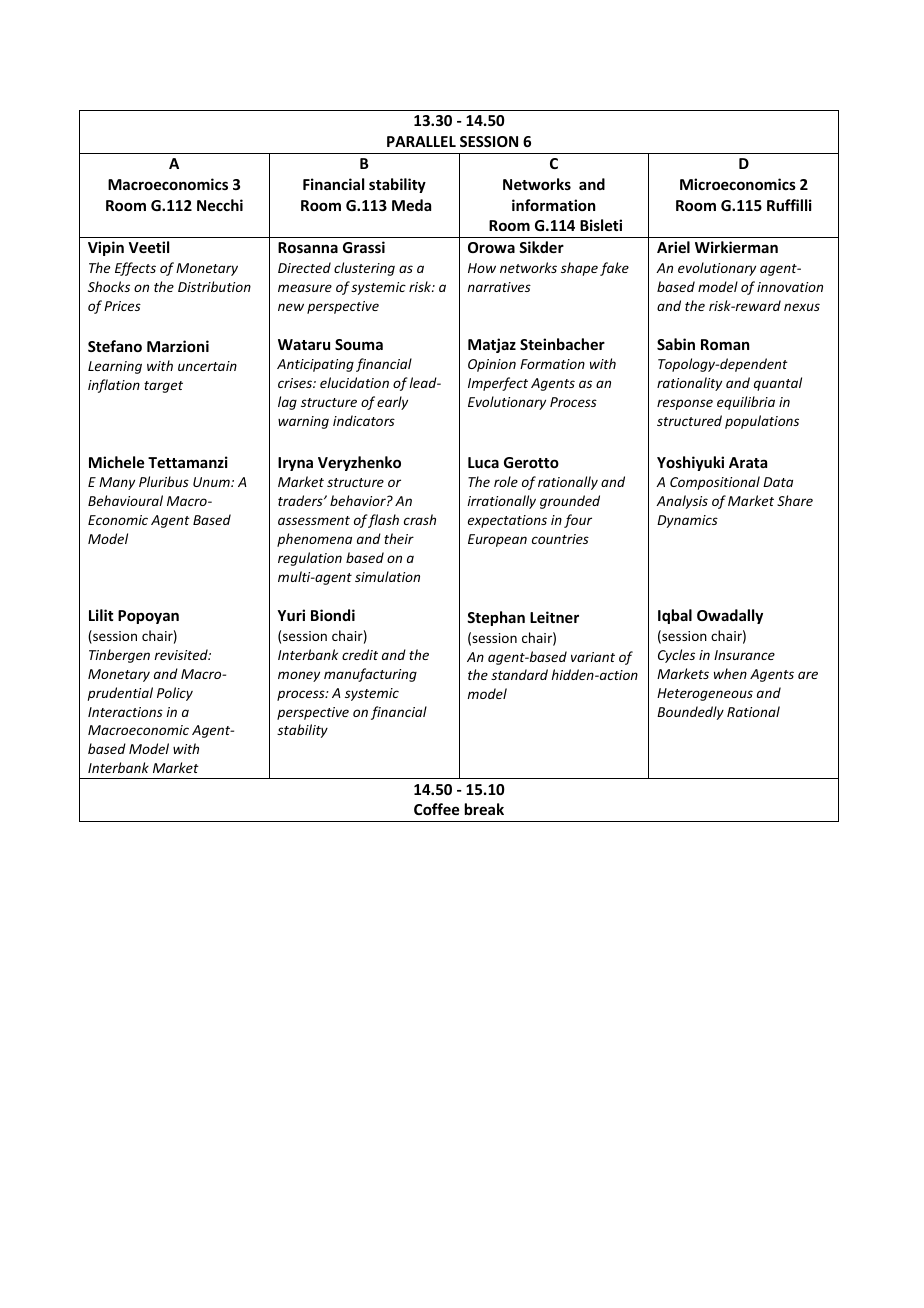 The width and height of the page is (924, 1308). What do you see at coordinates (673, 247) in the page?
I see `Ariel` at bounding box center [673, 247].
